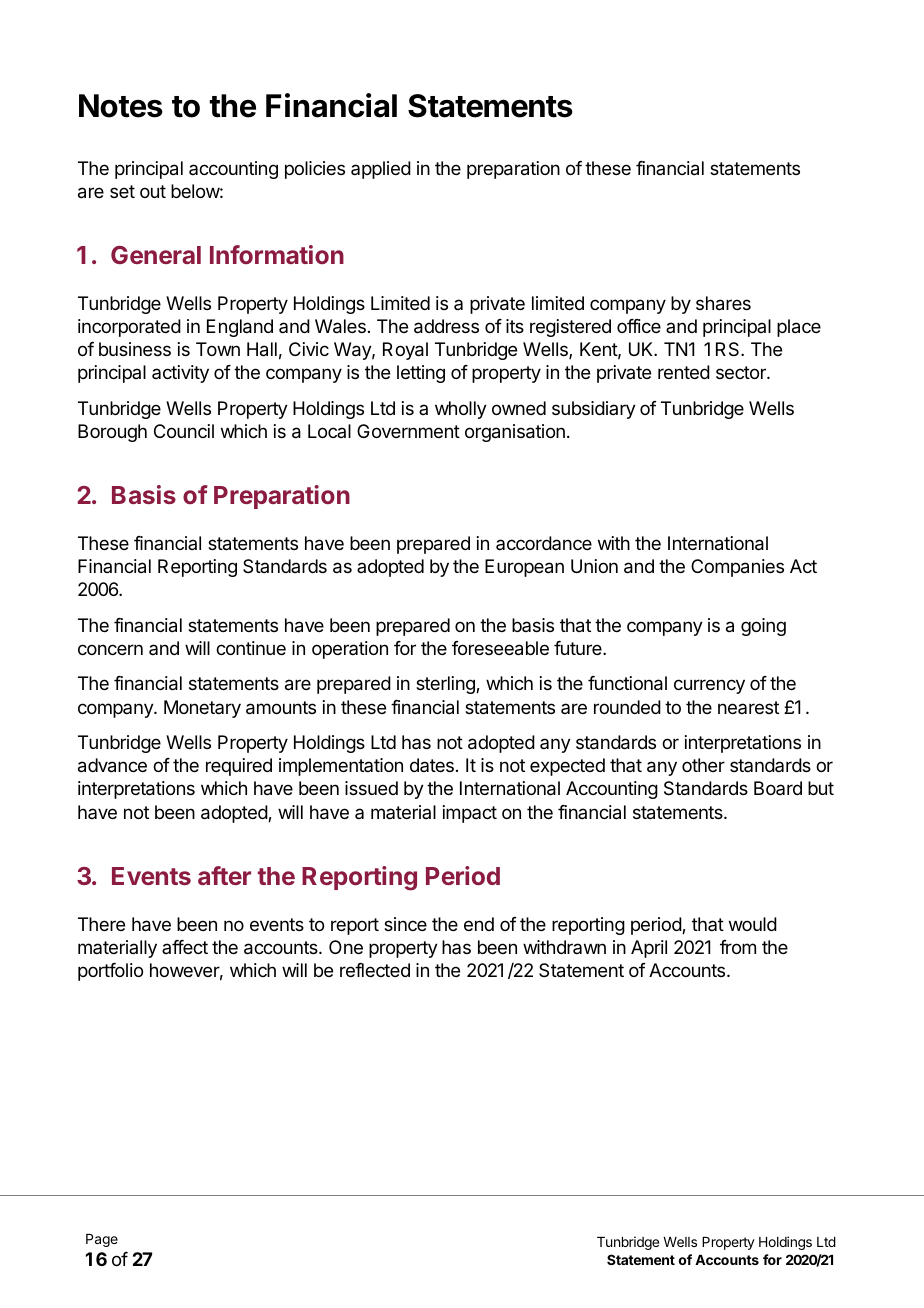  What do you see at coordinates (723, 303) in the screenshot?
I see `shares` at bounding box center [723, 303].
